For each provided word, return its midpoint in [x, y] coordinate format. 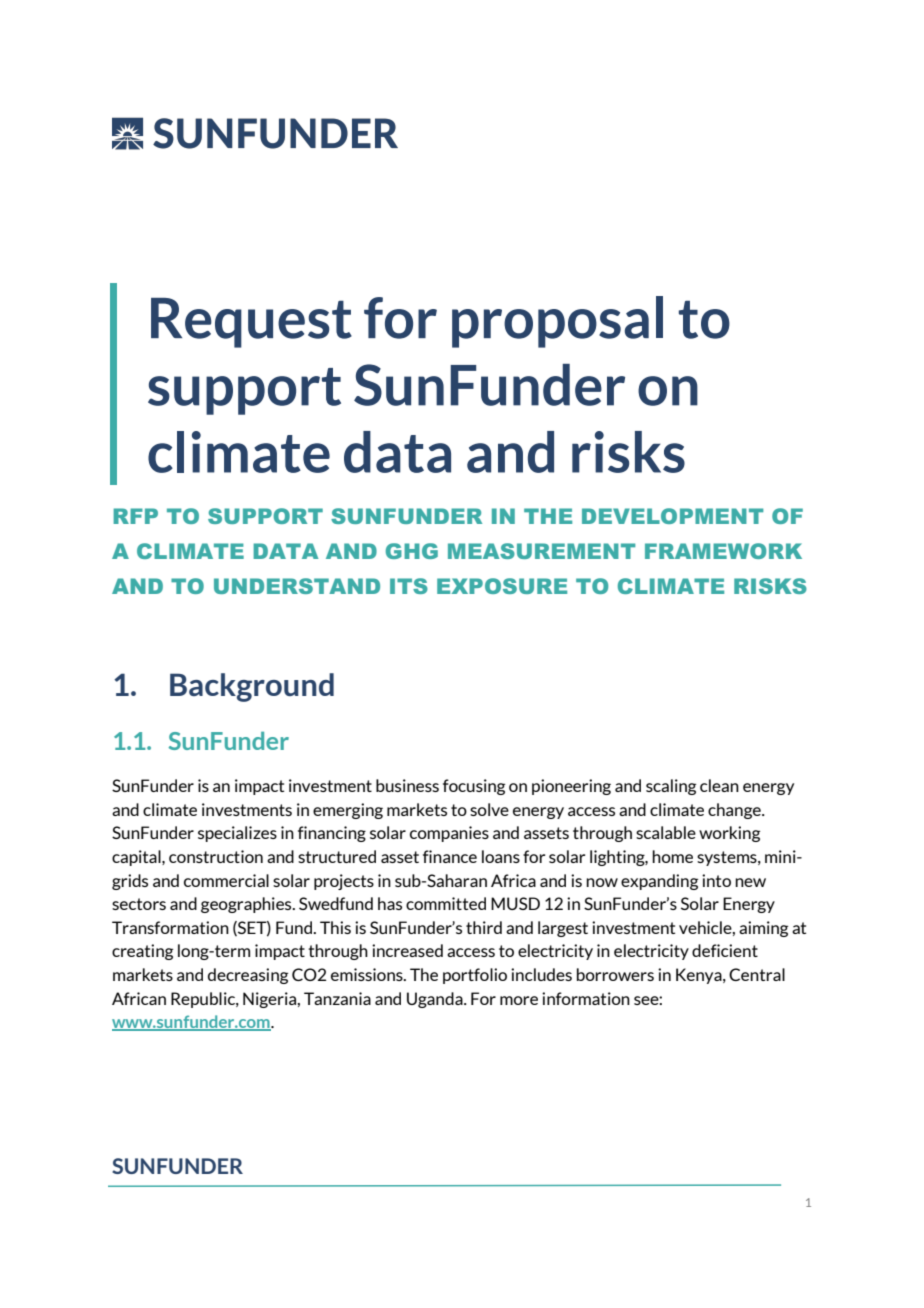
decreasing [248, 976]
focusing [474, 787]
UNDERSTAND [297, 586]
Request [251, 323]
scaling [671, 787]
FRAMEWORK [723, 551]
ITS [409, 586]
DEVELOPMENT [672, 516]
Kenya [700, 976]
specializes [237, 834]
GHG [412, 551]
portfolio [475, 976]
